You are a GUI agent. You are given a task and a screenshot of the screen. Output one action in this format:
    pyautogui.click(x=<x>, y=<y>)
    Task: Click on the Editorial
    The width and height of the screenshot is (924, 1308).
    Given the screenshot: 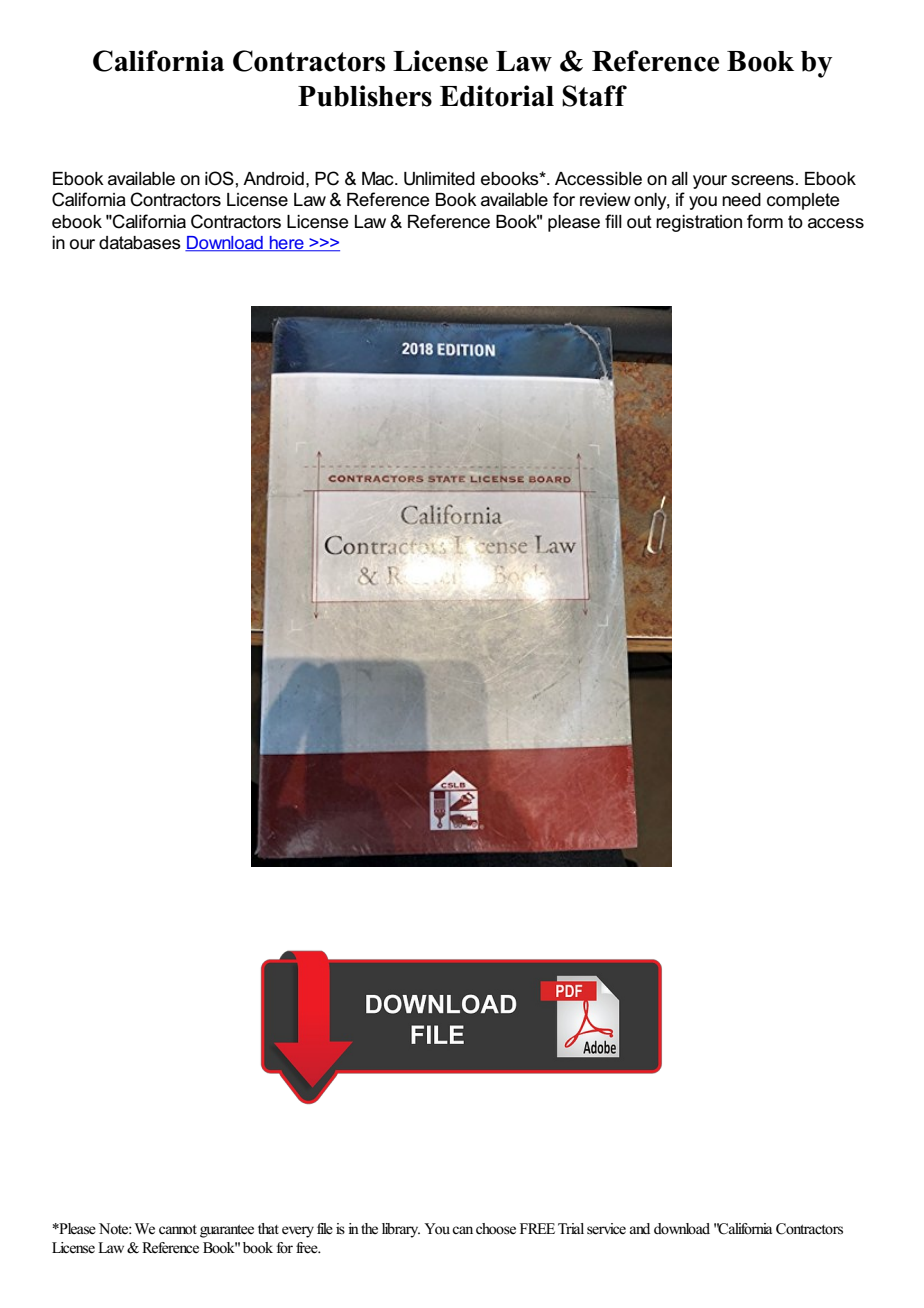 What is the action you would take?
    pyautogui.click(x=497, y=96)
